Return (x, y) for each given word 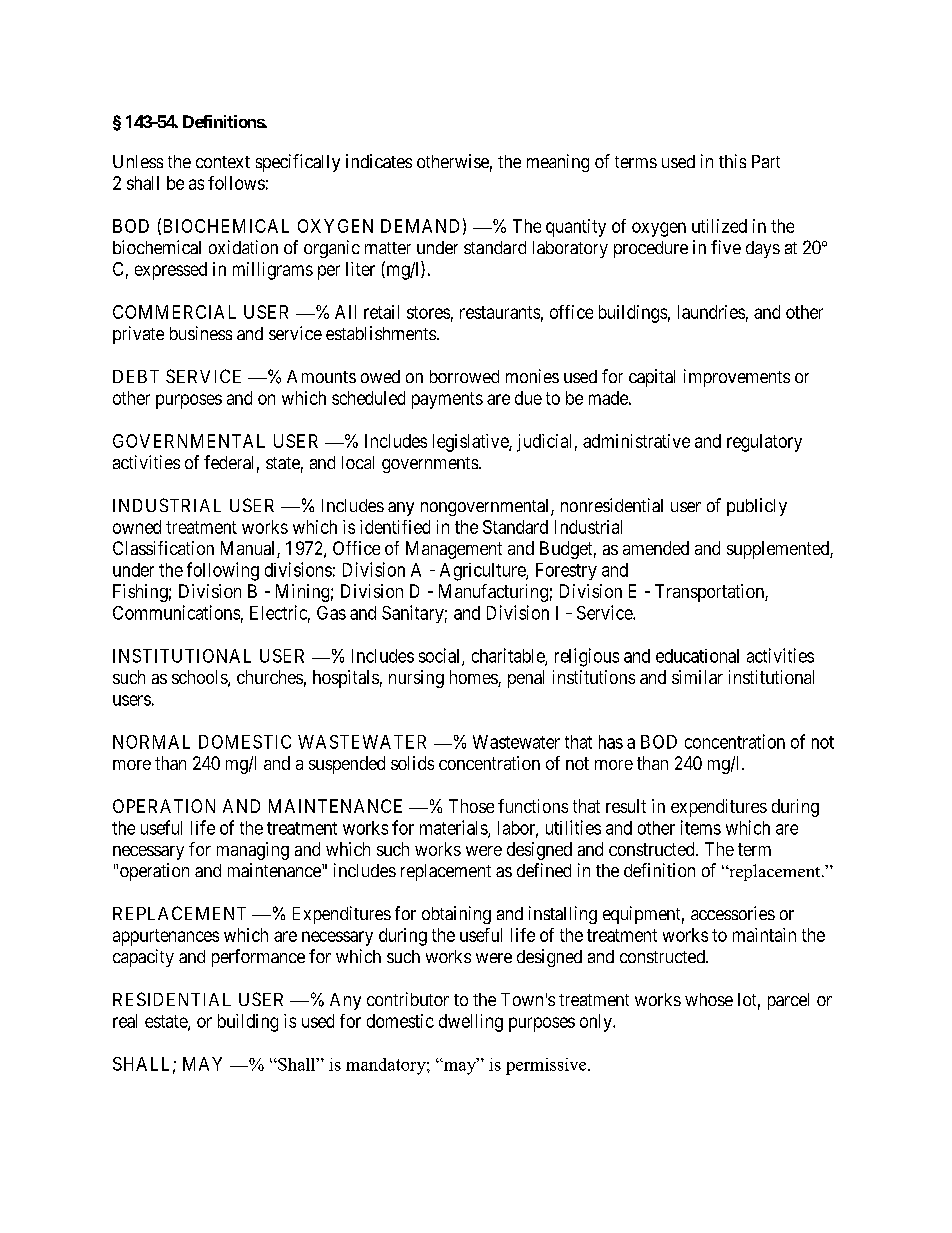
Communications (176, 612)
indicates (379, 161)
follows (236, 183)
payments (447, 400)
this (732, 161)
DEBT (136, 376)
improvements (737, 378)
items (701, 827)
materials (454, 828)
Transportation (710, 593)
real (125, 1021)
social (441, 656)
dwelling (471, 1023)
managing (253, 851)
